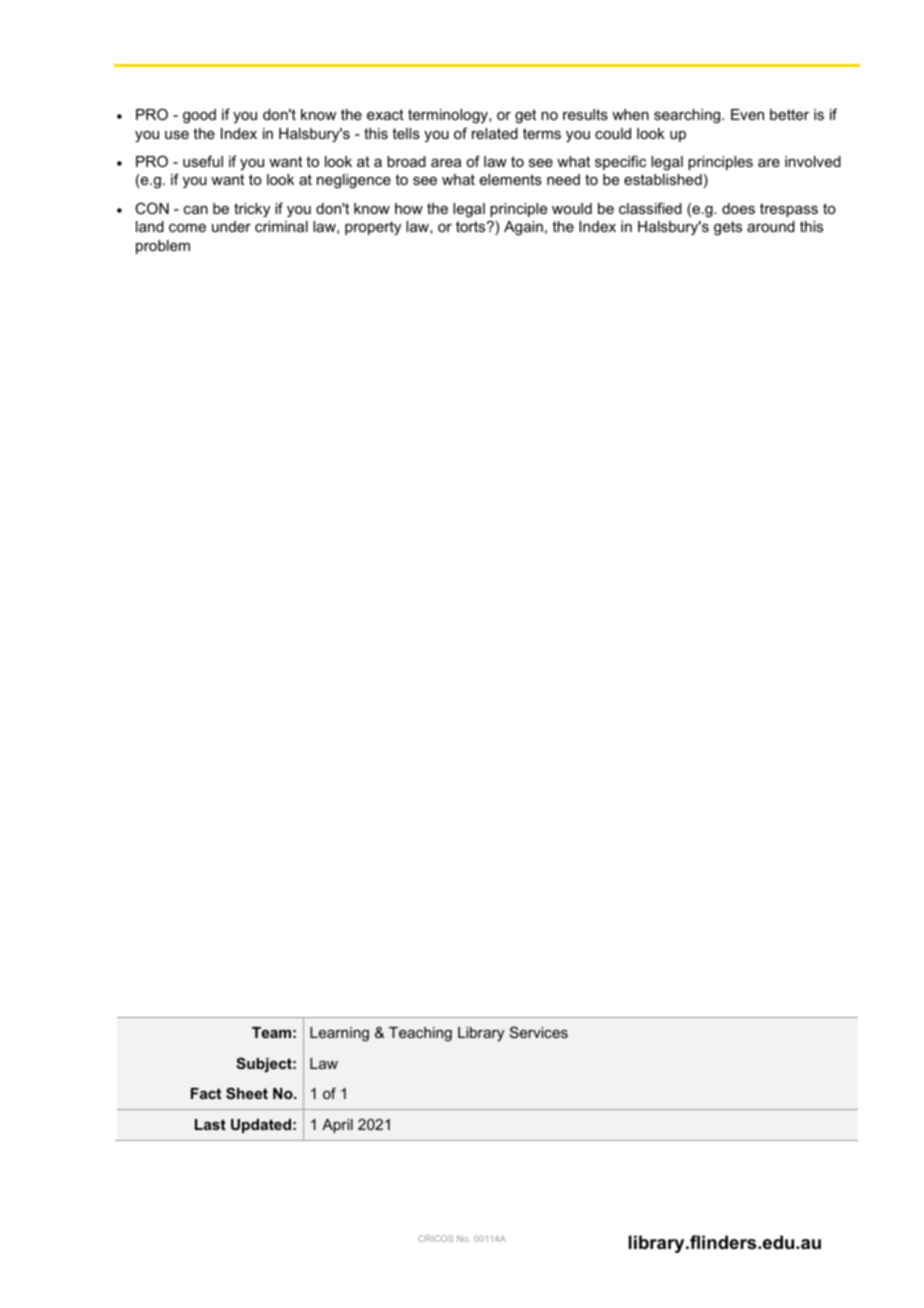  Describe the element at coordinates (495, 133) in the image. I see `related` at that location.
